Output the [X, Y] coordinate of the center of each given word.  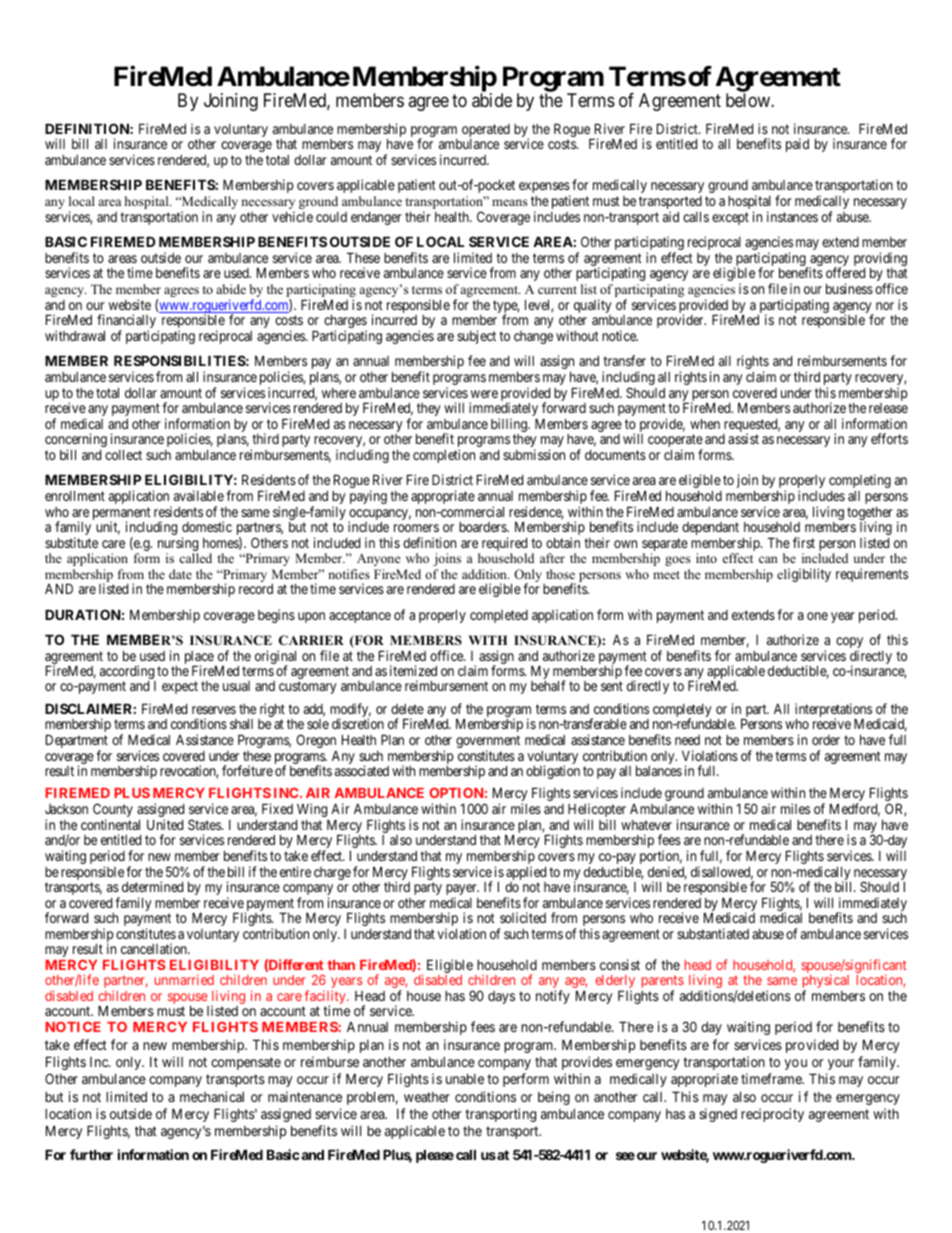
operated [486, 132]
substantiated [713, 933]
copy [849, 644]
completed [499, 616]
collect [123, 454]
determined [152, 886]
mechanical [212, 1096]
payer [462, 891]
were [484, 394]
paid [797, 145]
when [705, 423]
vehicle [292, 216]
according [128, 673]
